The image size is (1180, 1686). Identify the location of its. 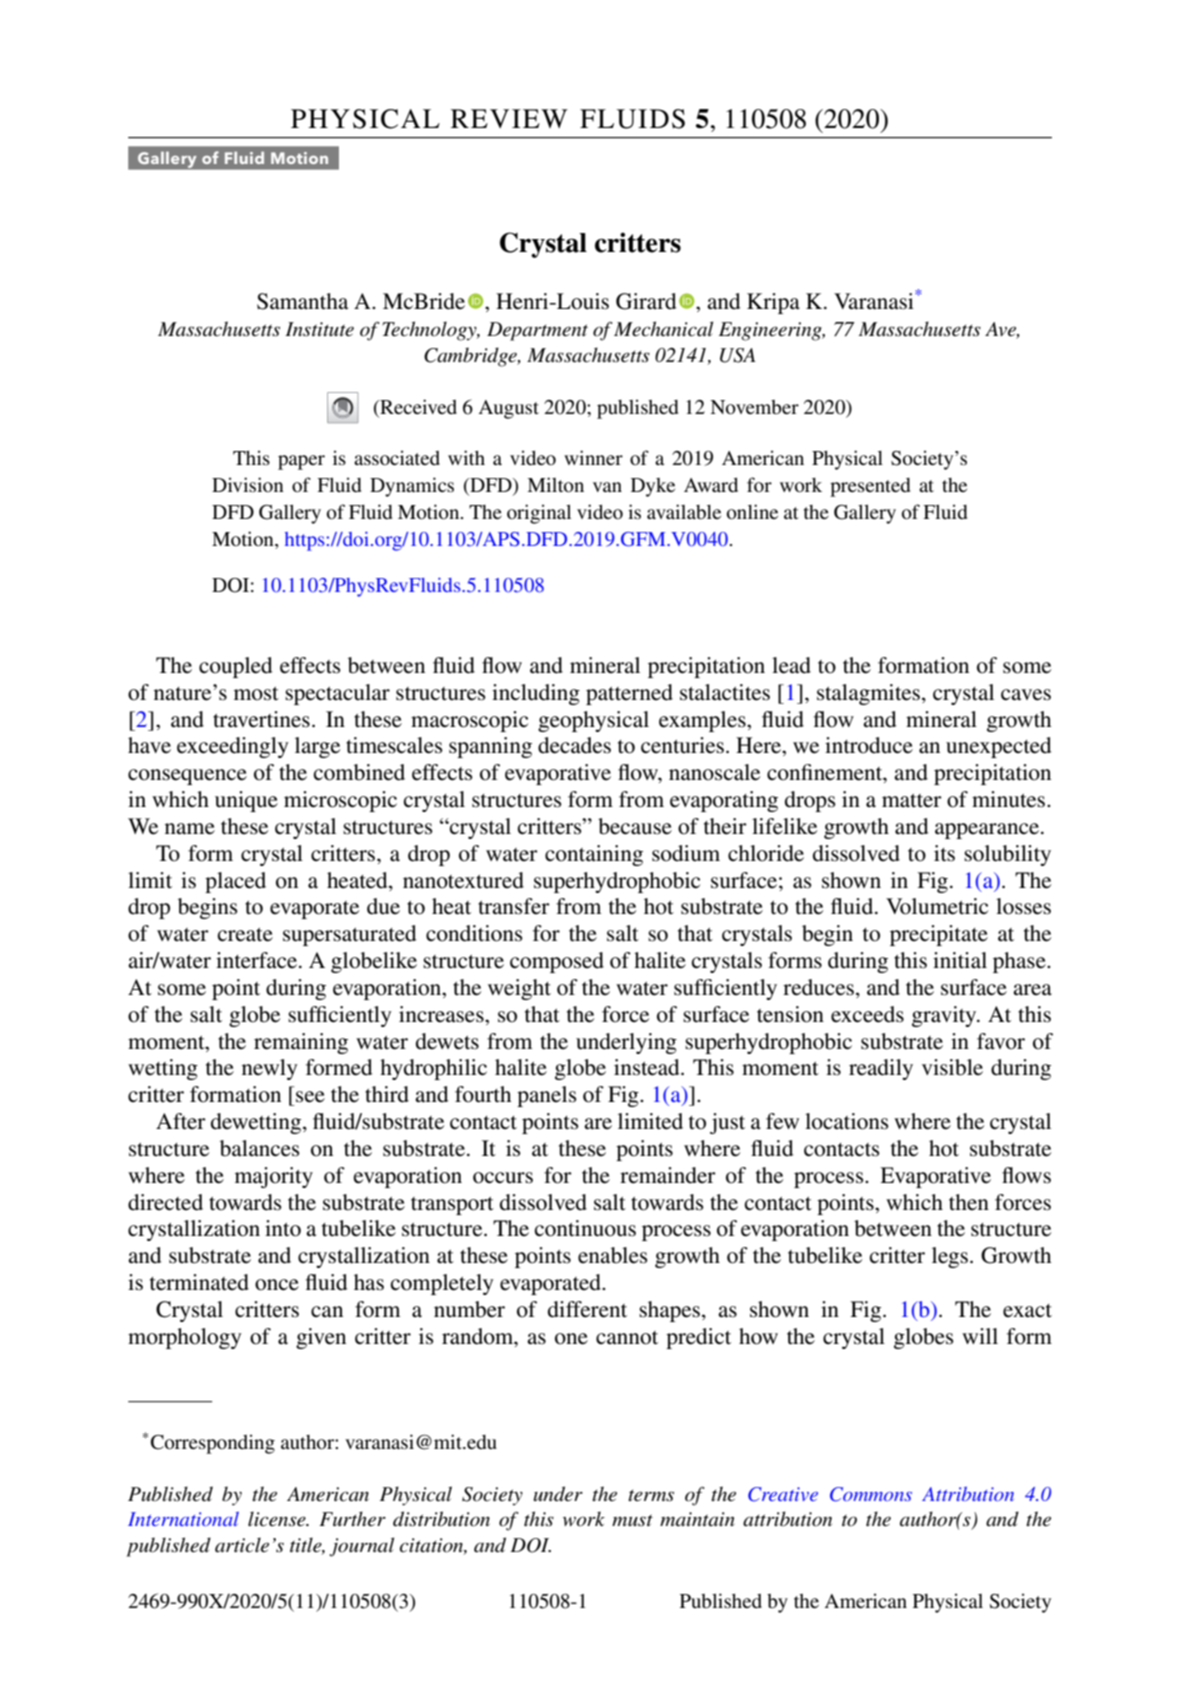
(944, 853).
